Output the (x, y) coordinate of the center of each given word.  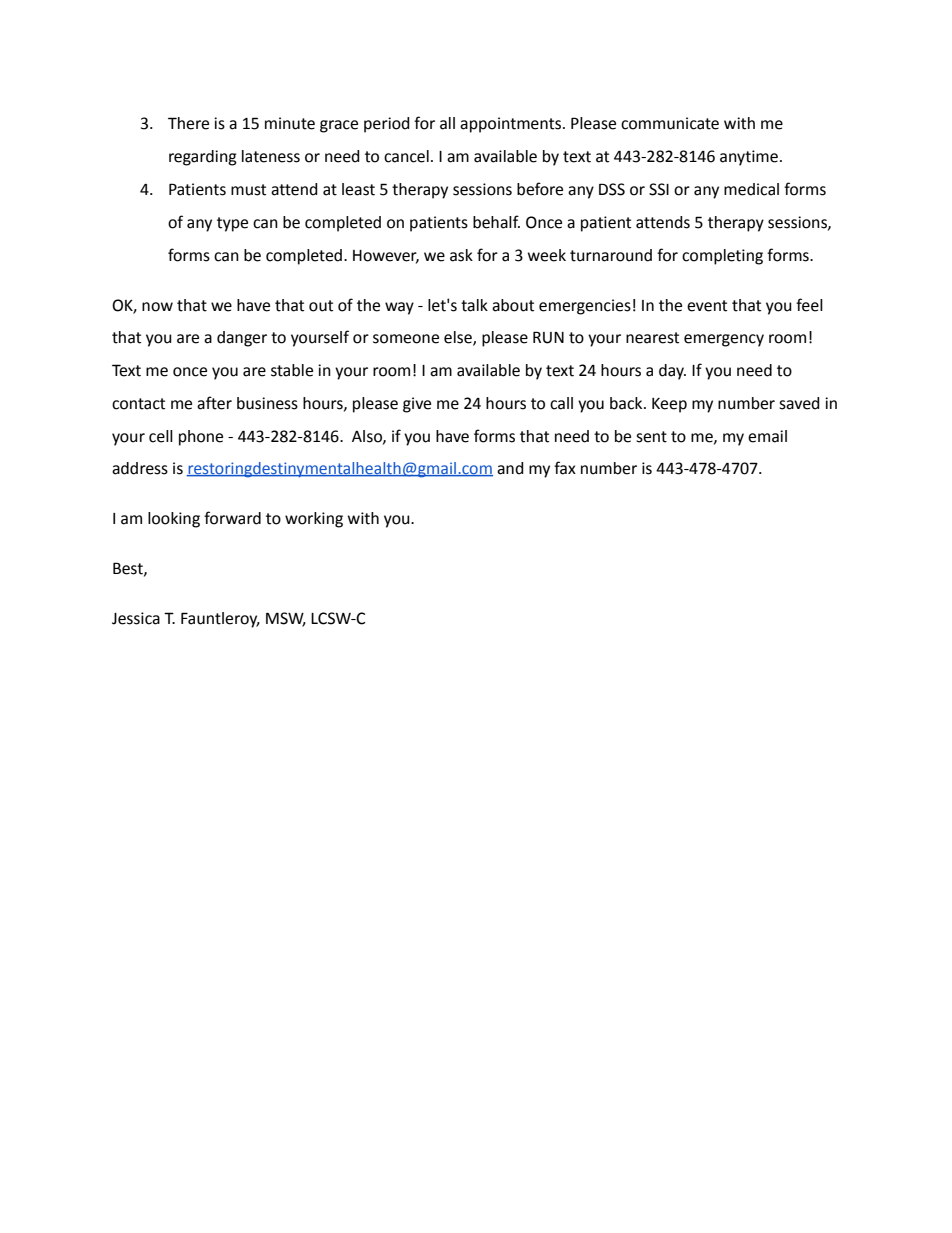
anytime (749, 158)
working (314, 520)
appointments (512, 125)
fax (565, 468)
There (188, 123)
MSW (286, 619)
